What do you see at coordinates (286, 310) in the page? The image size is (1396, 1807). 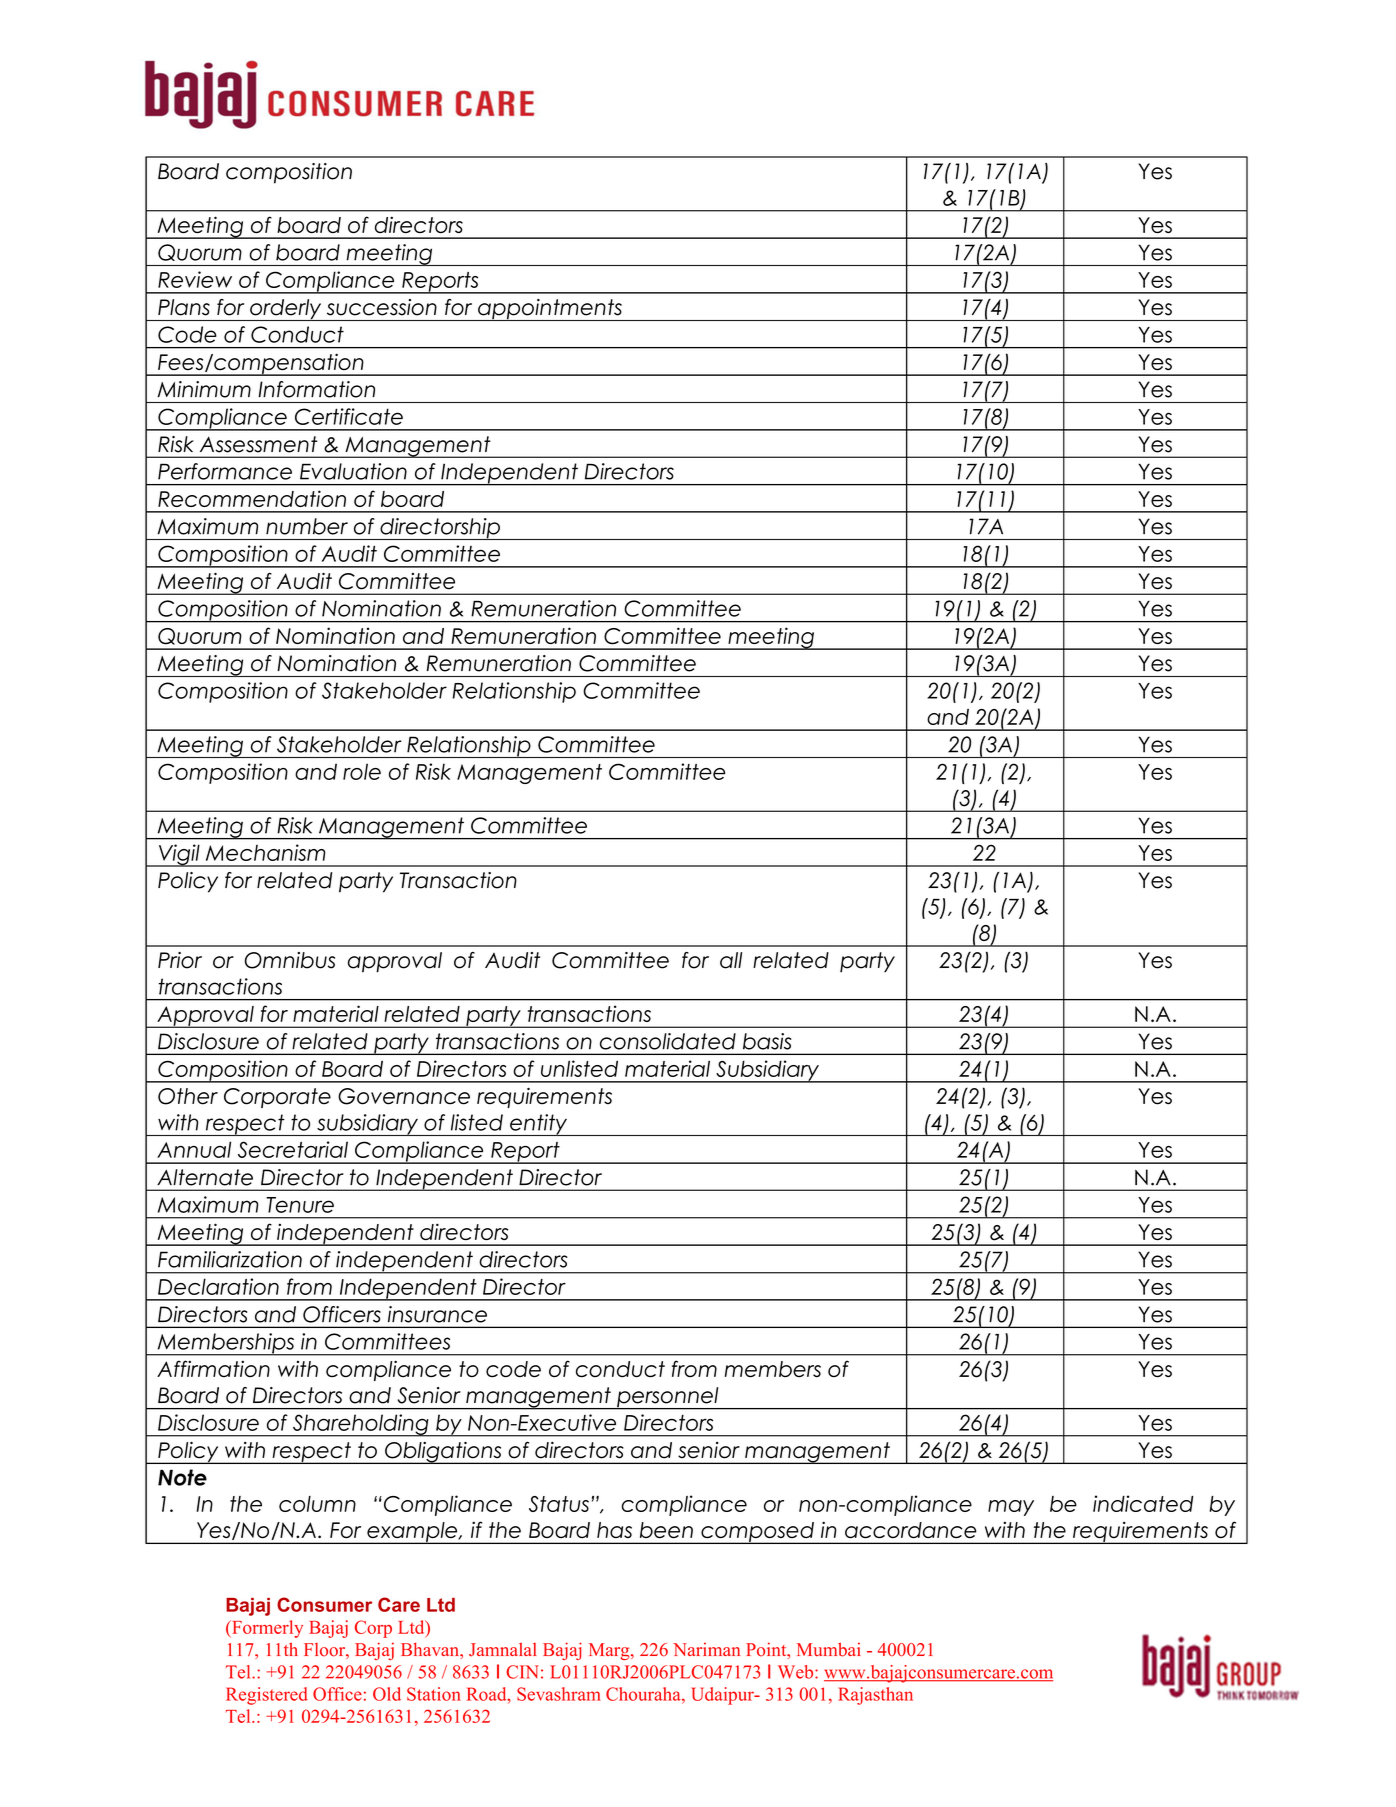 I see `orderly` at bounding box center [286, 310].
